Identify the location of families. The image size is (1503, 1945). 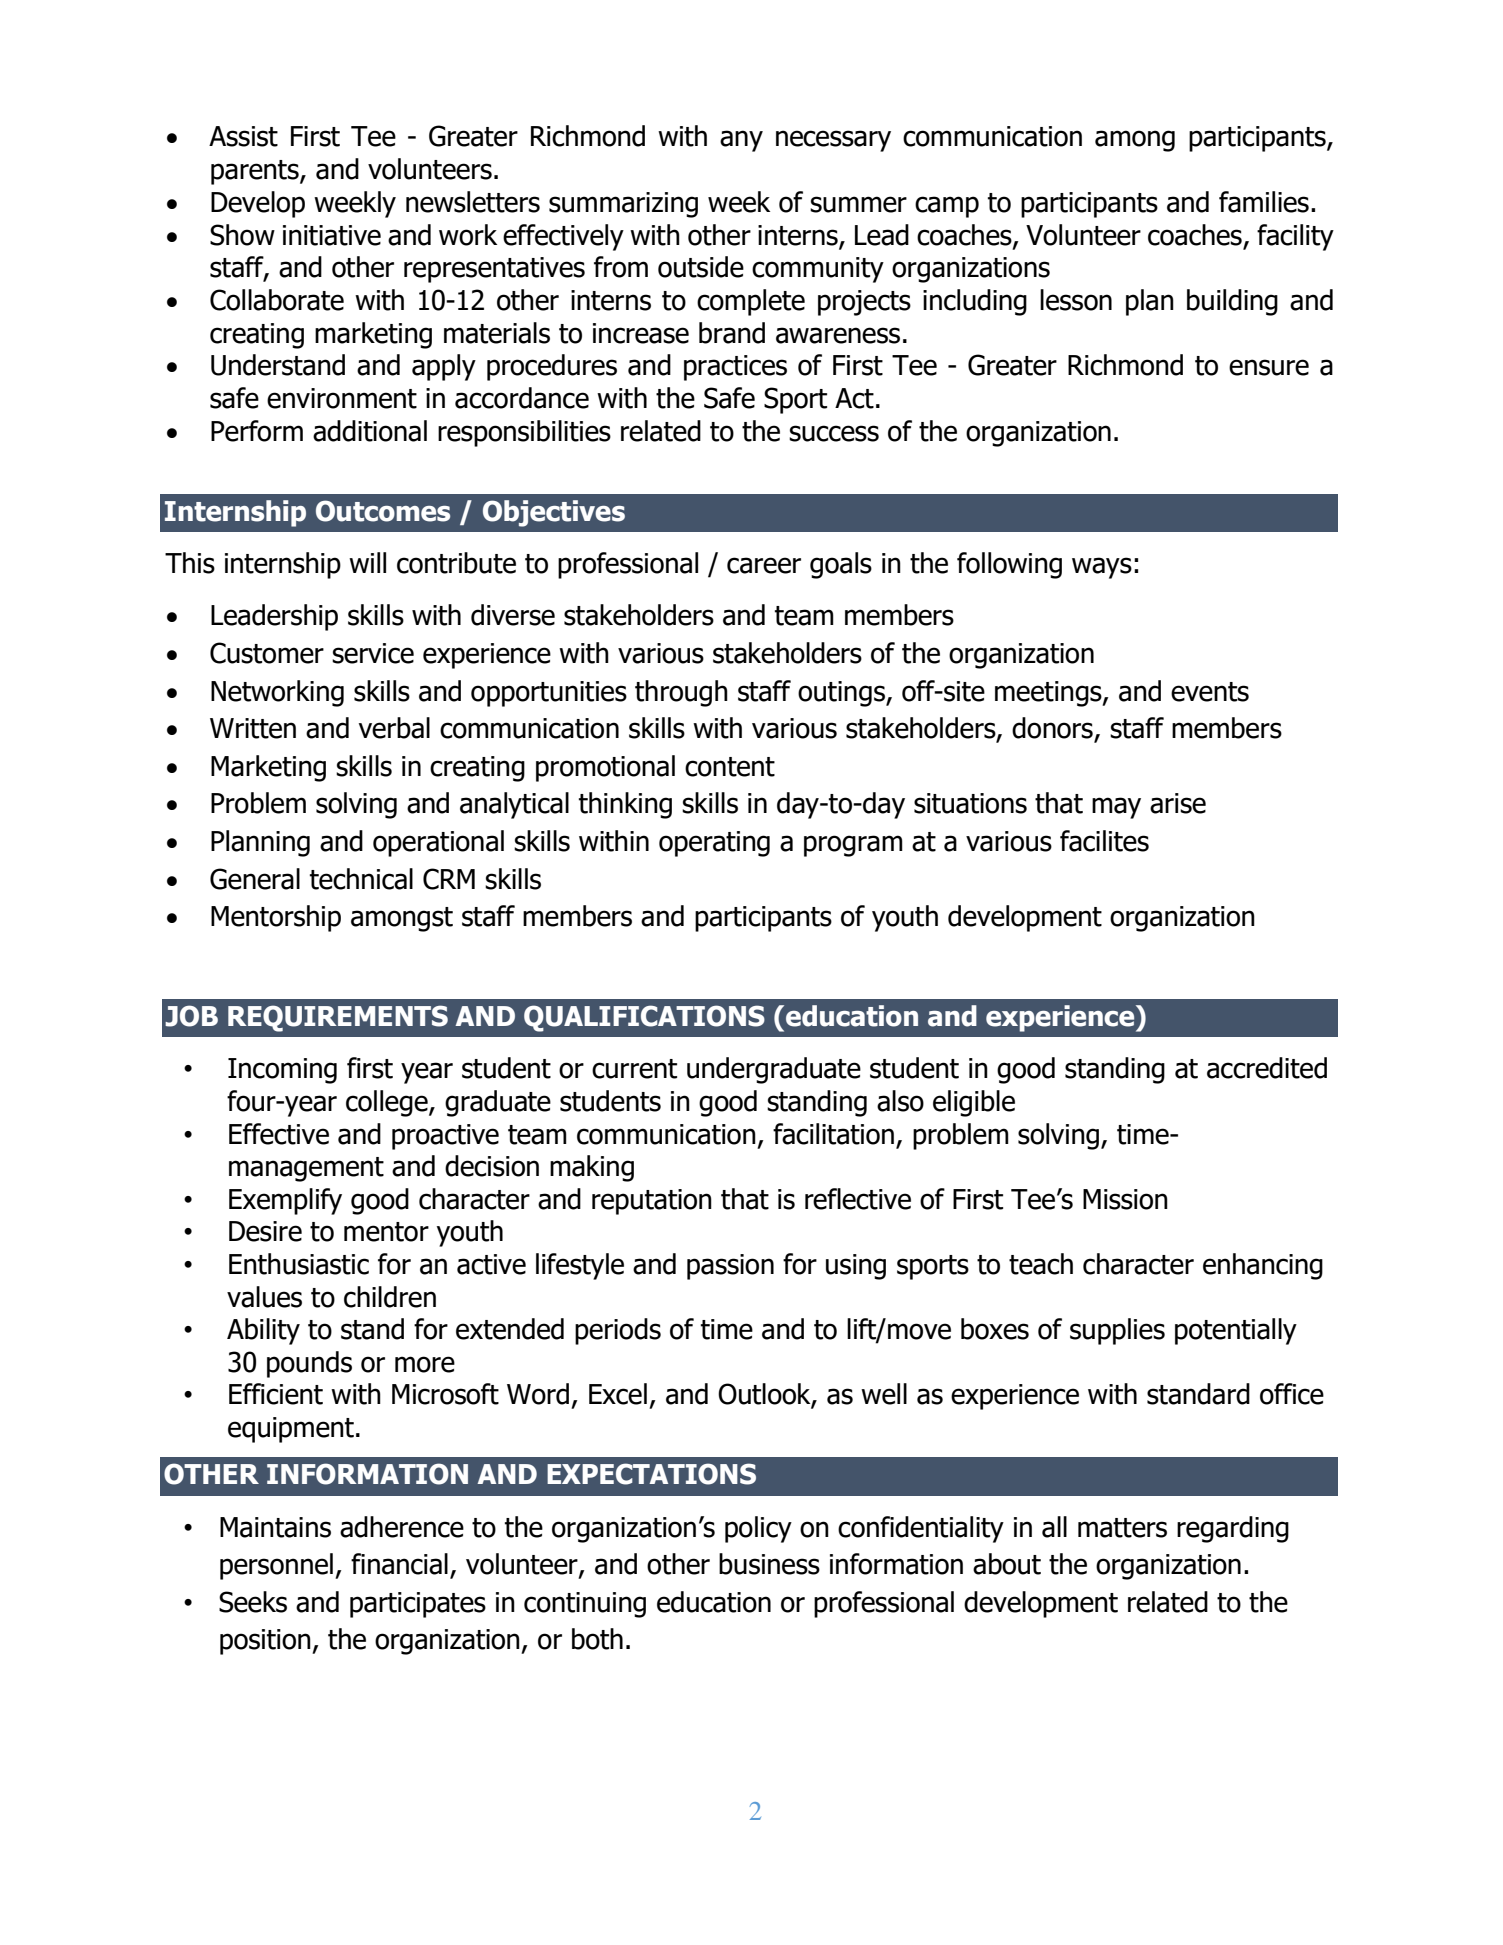
(1264, 202).
